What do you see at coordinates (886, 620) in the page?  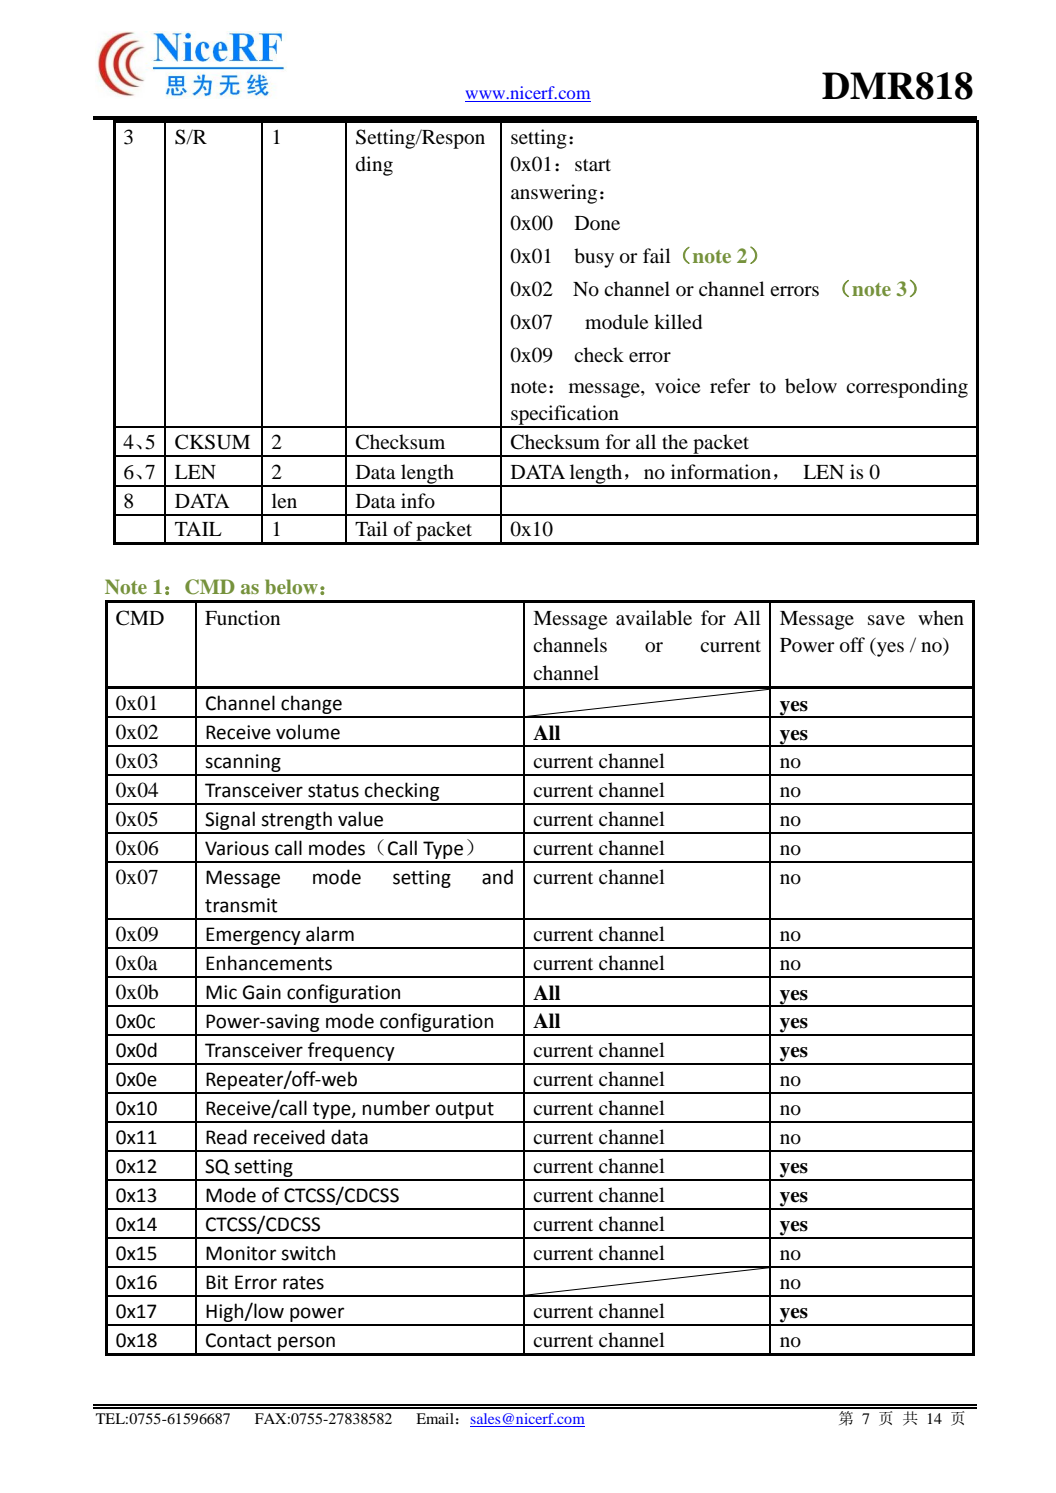 I see `save` at bounding box center [886, 620].
